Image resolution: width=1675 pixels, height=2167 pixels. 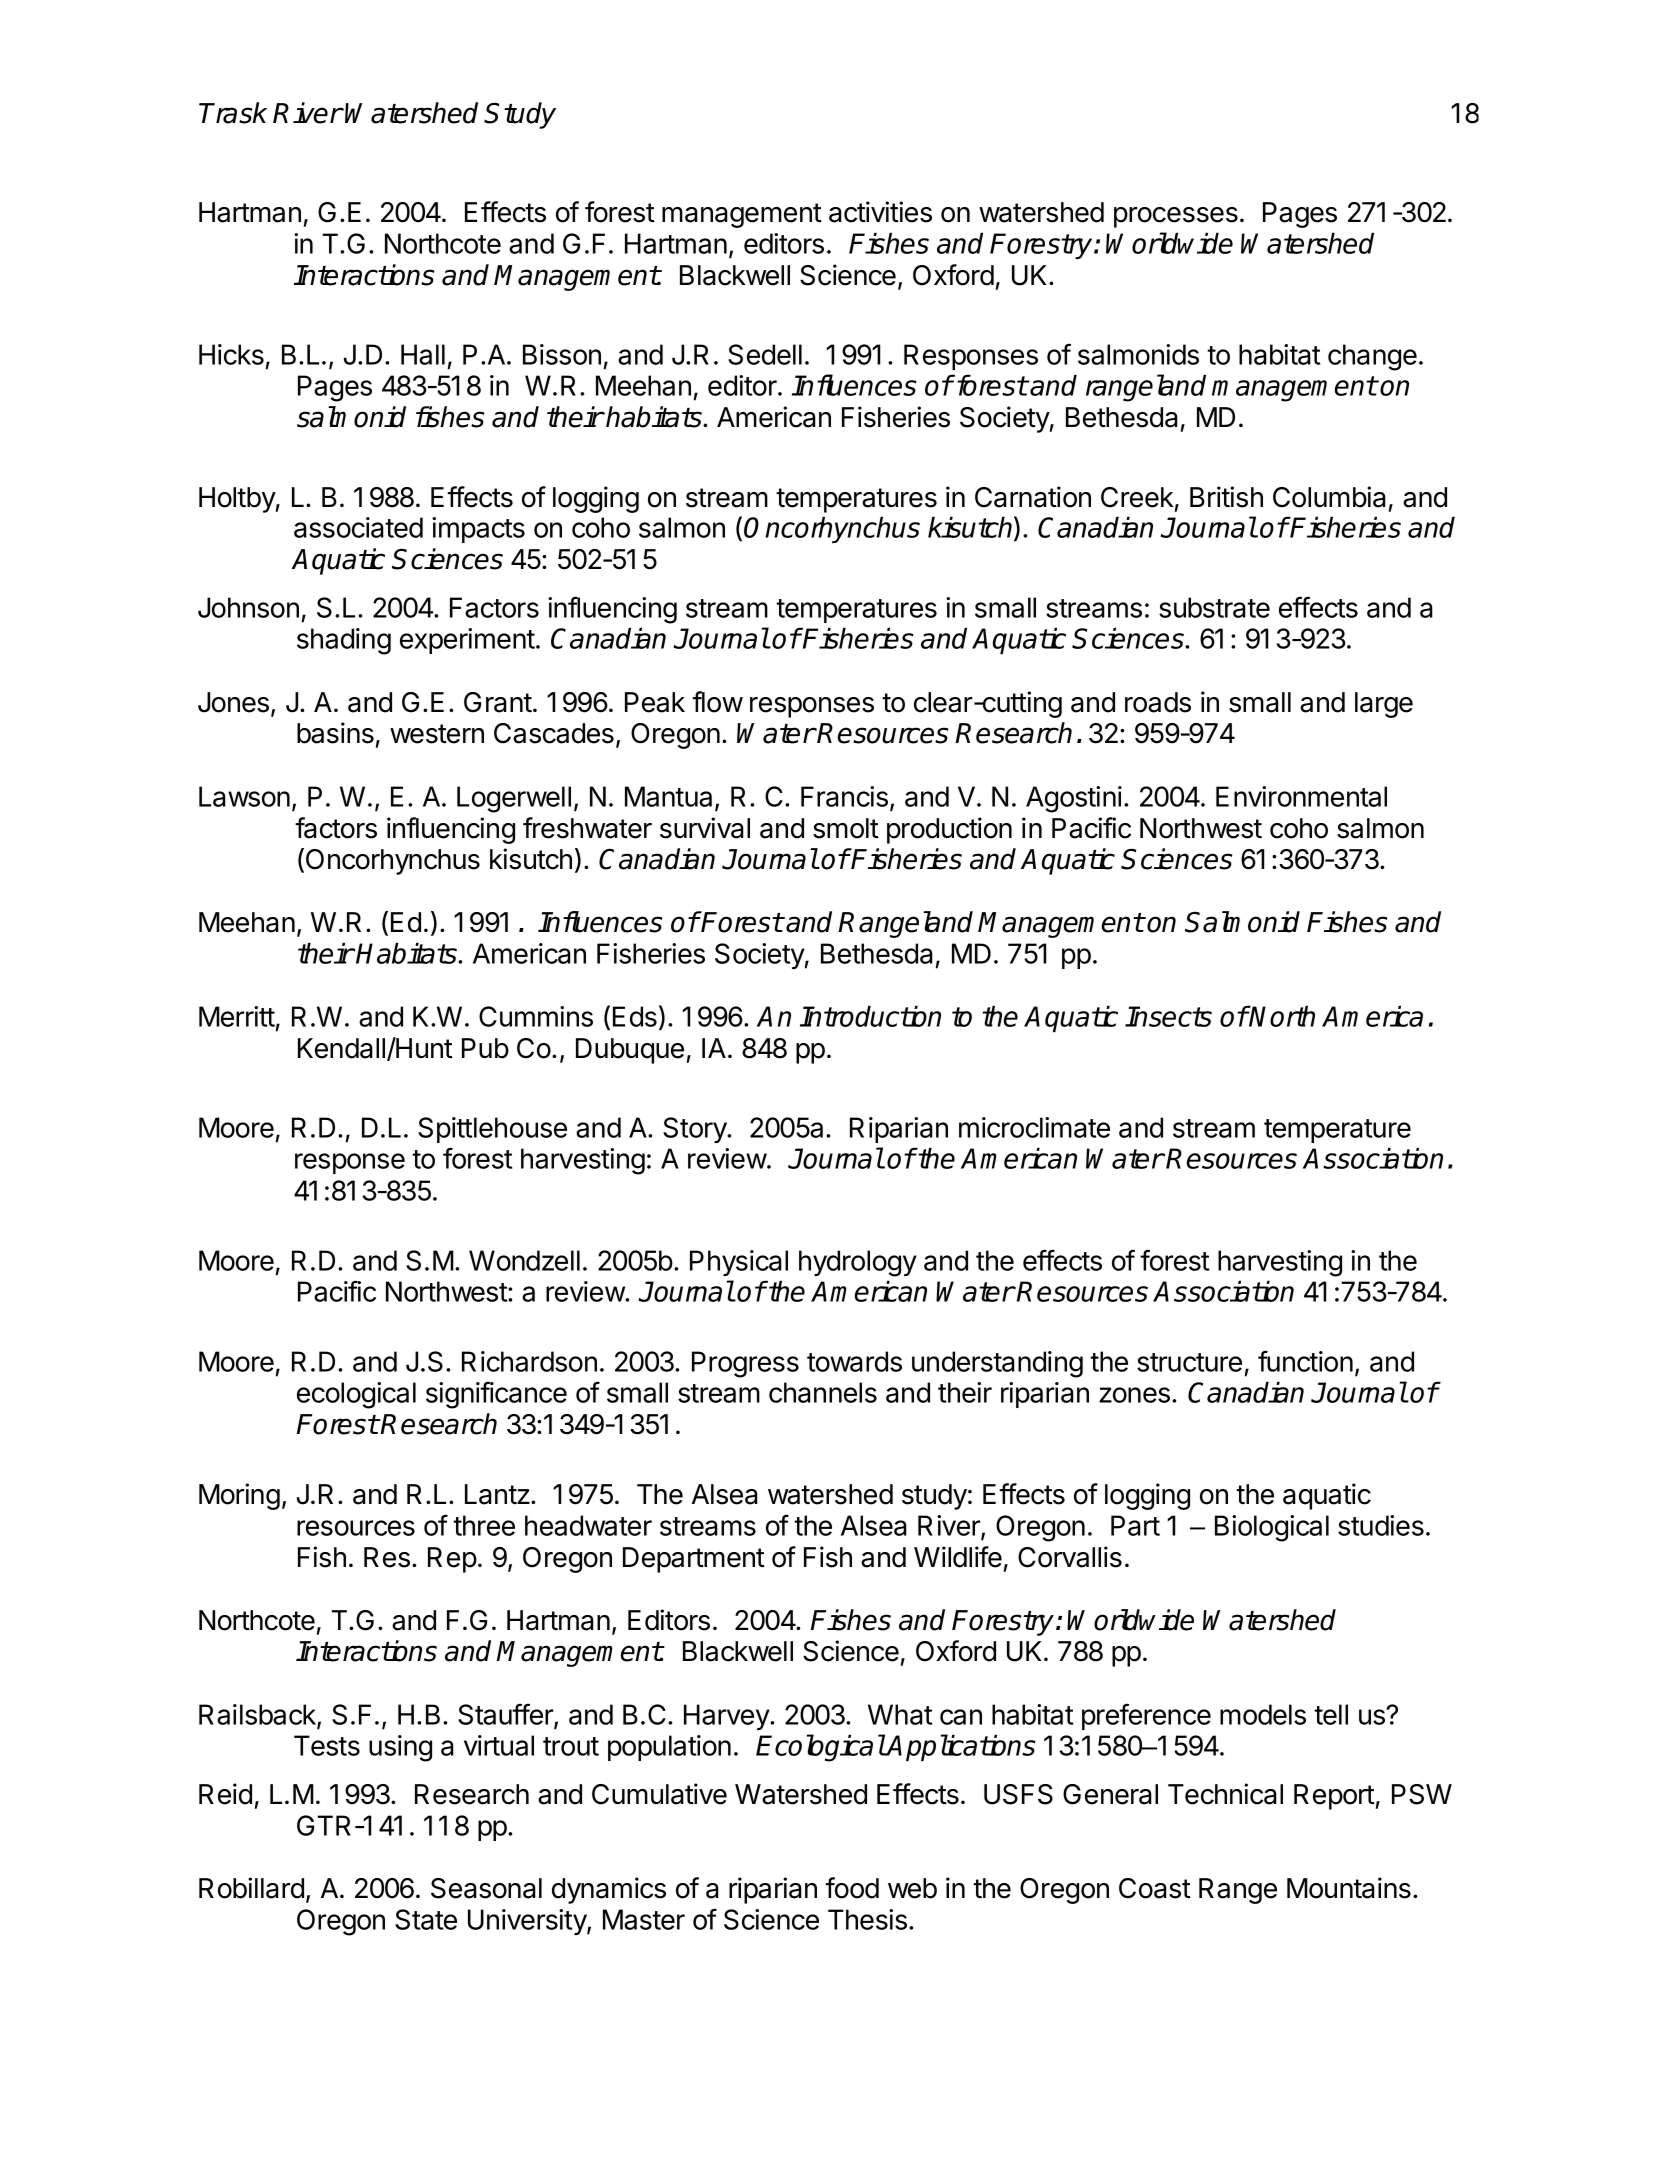 I want to click on Hall, so click(x=423, y=354).
